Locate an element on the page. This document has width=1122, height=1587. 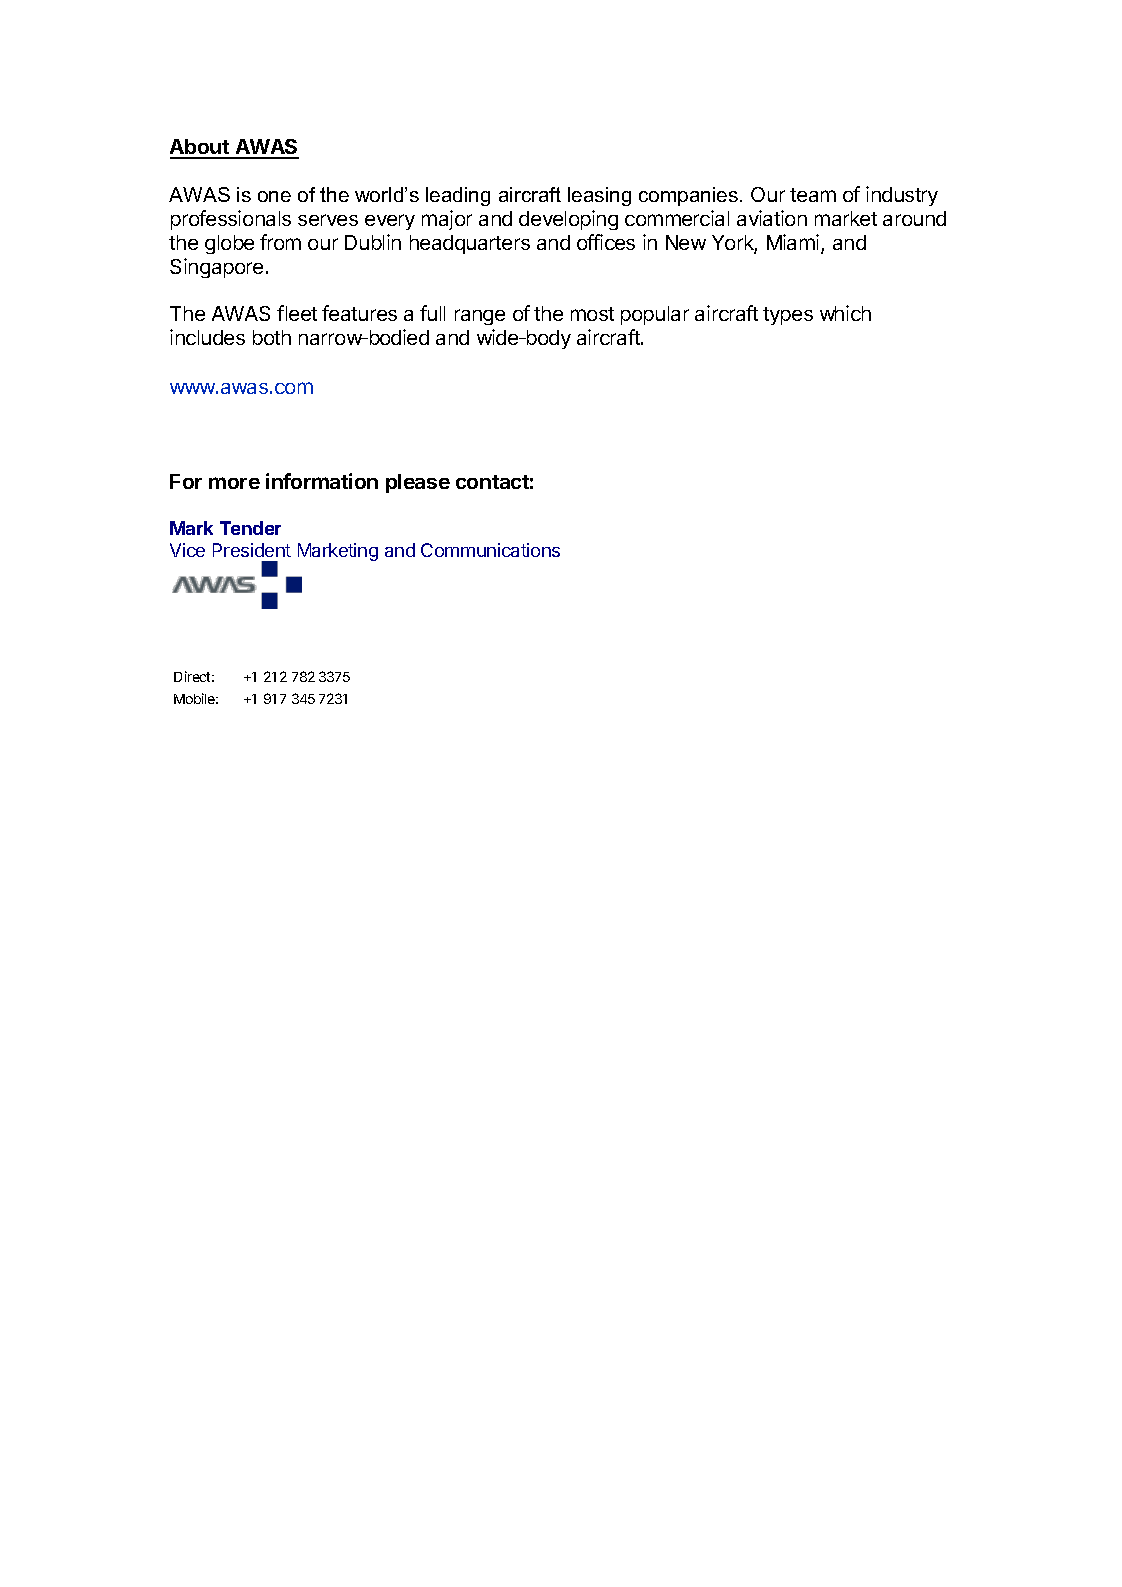
one is located at coordinates (274, 196).
